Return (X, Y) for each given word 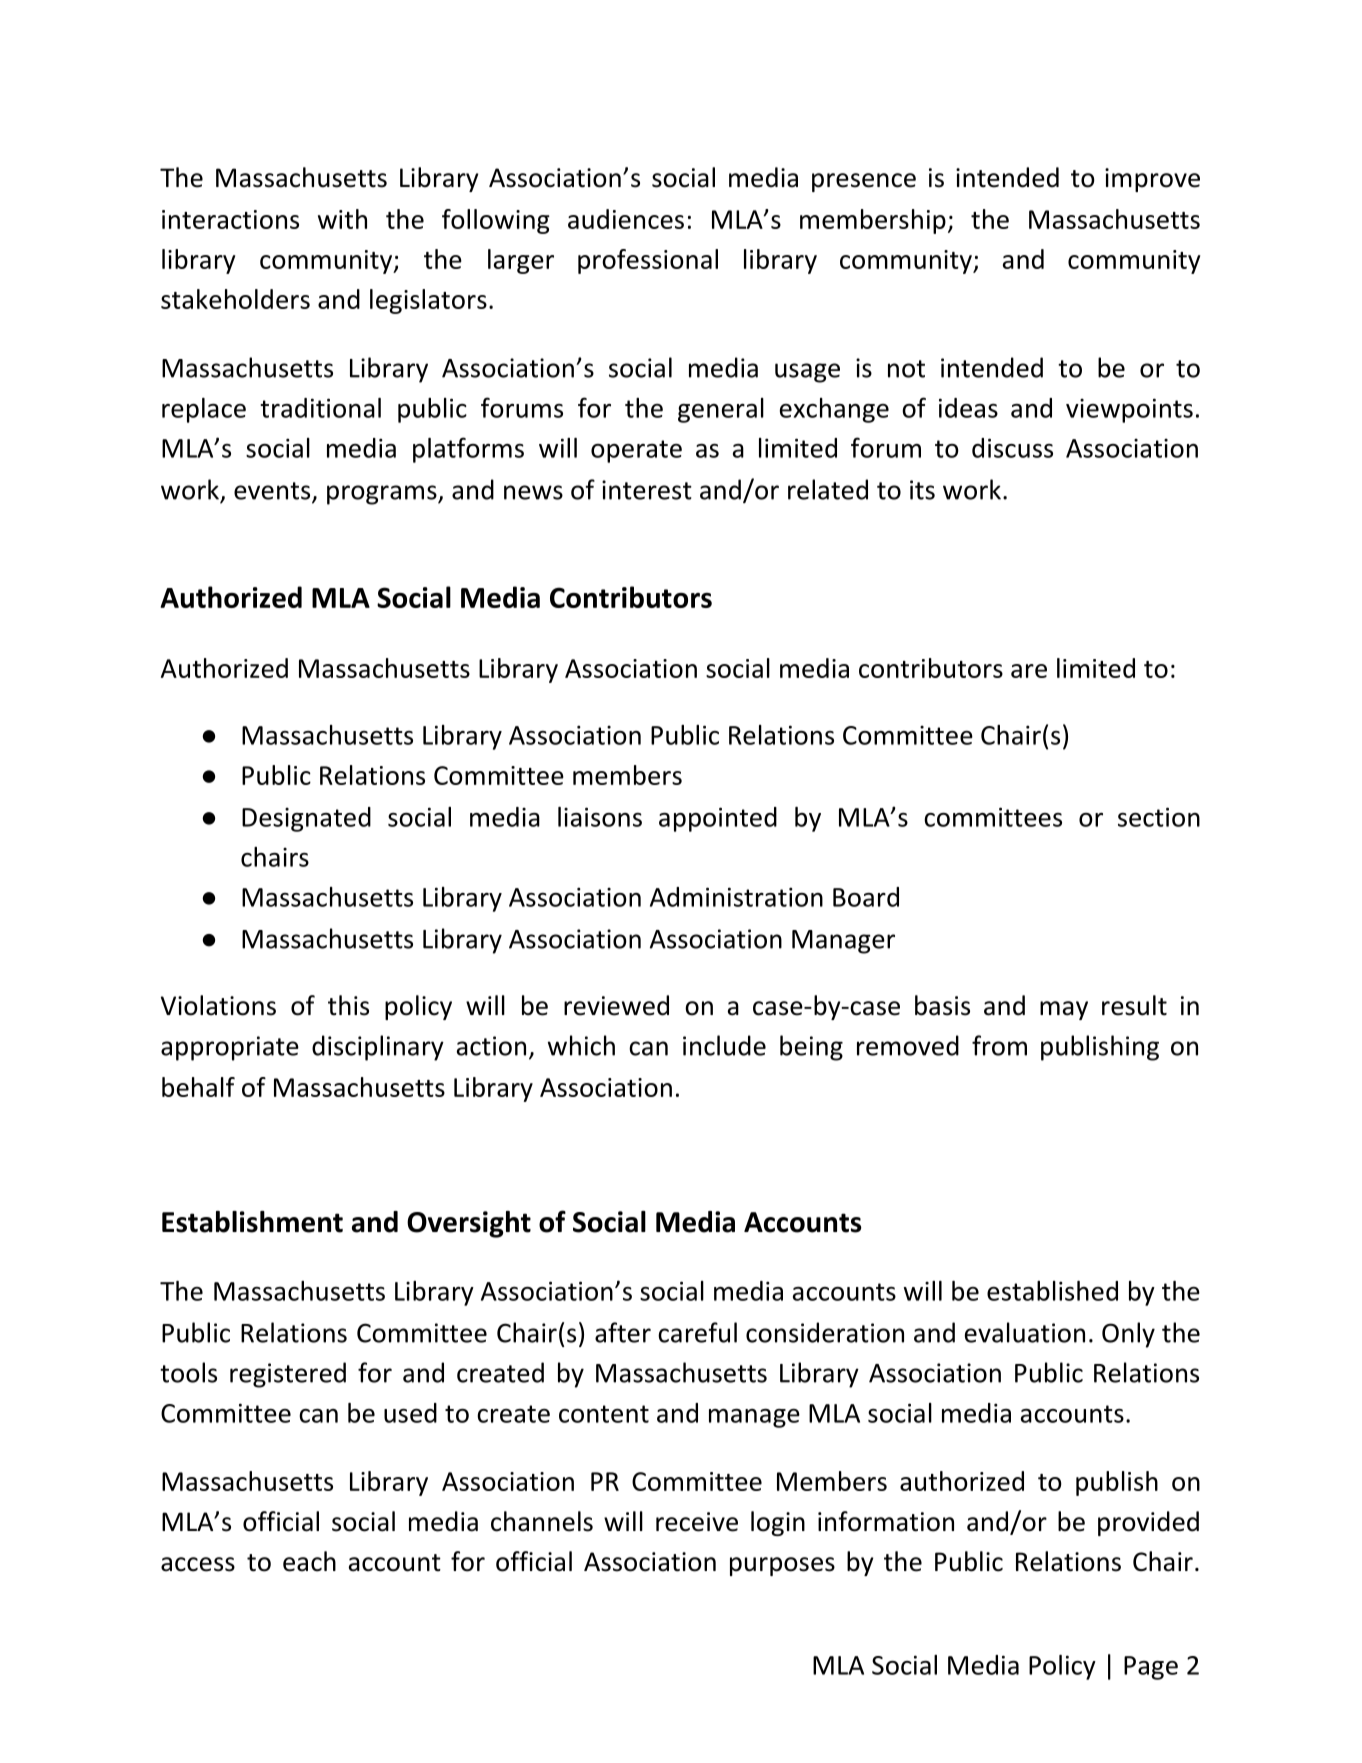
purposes (782, 1566)
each (309, 1561)
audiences (626, 219)
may (1064, 1010)
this (348, 1005)
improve (1152, 180)
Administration (736, 897)
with (342, 219)
